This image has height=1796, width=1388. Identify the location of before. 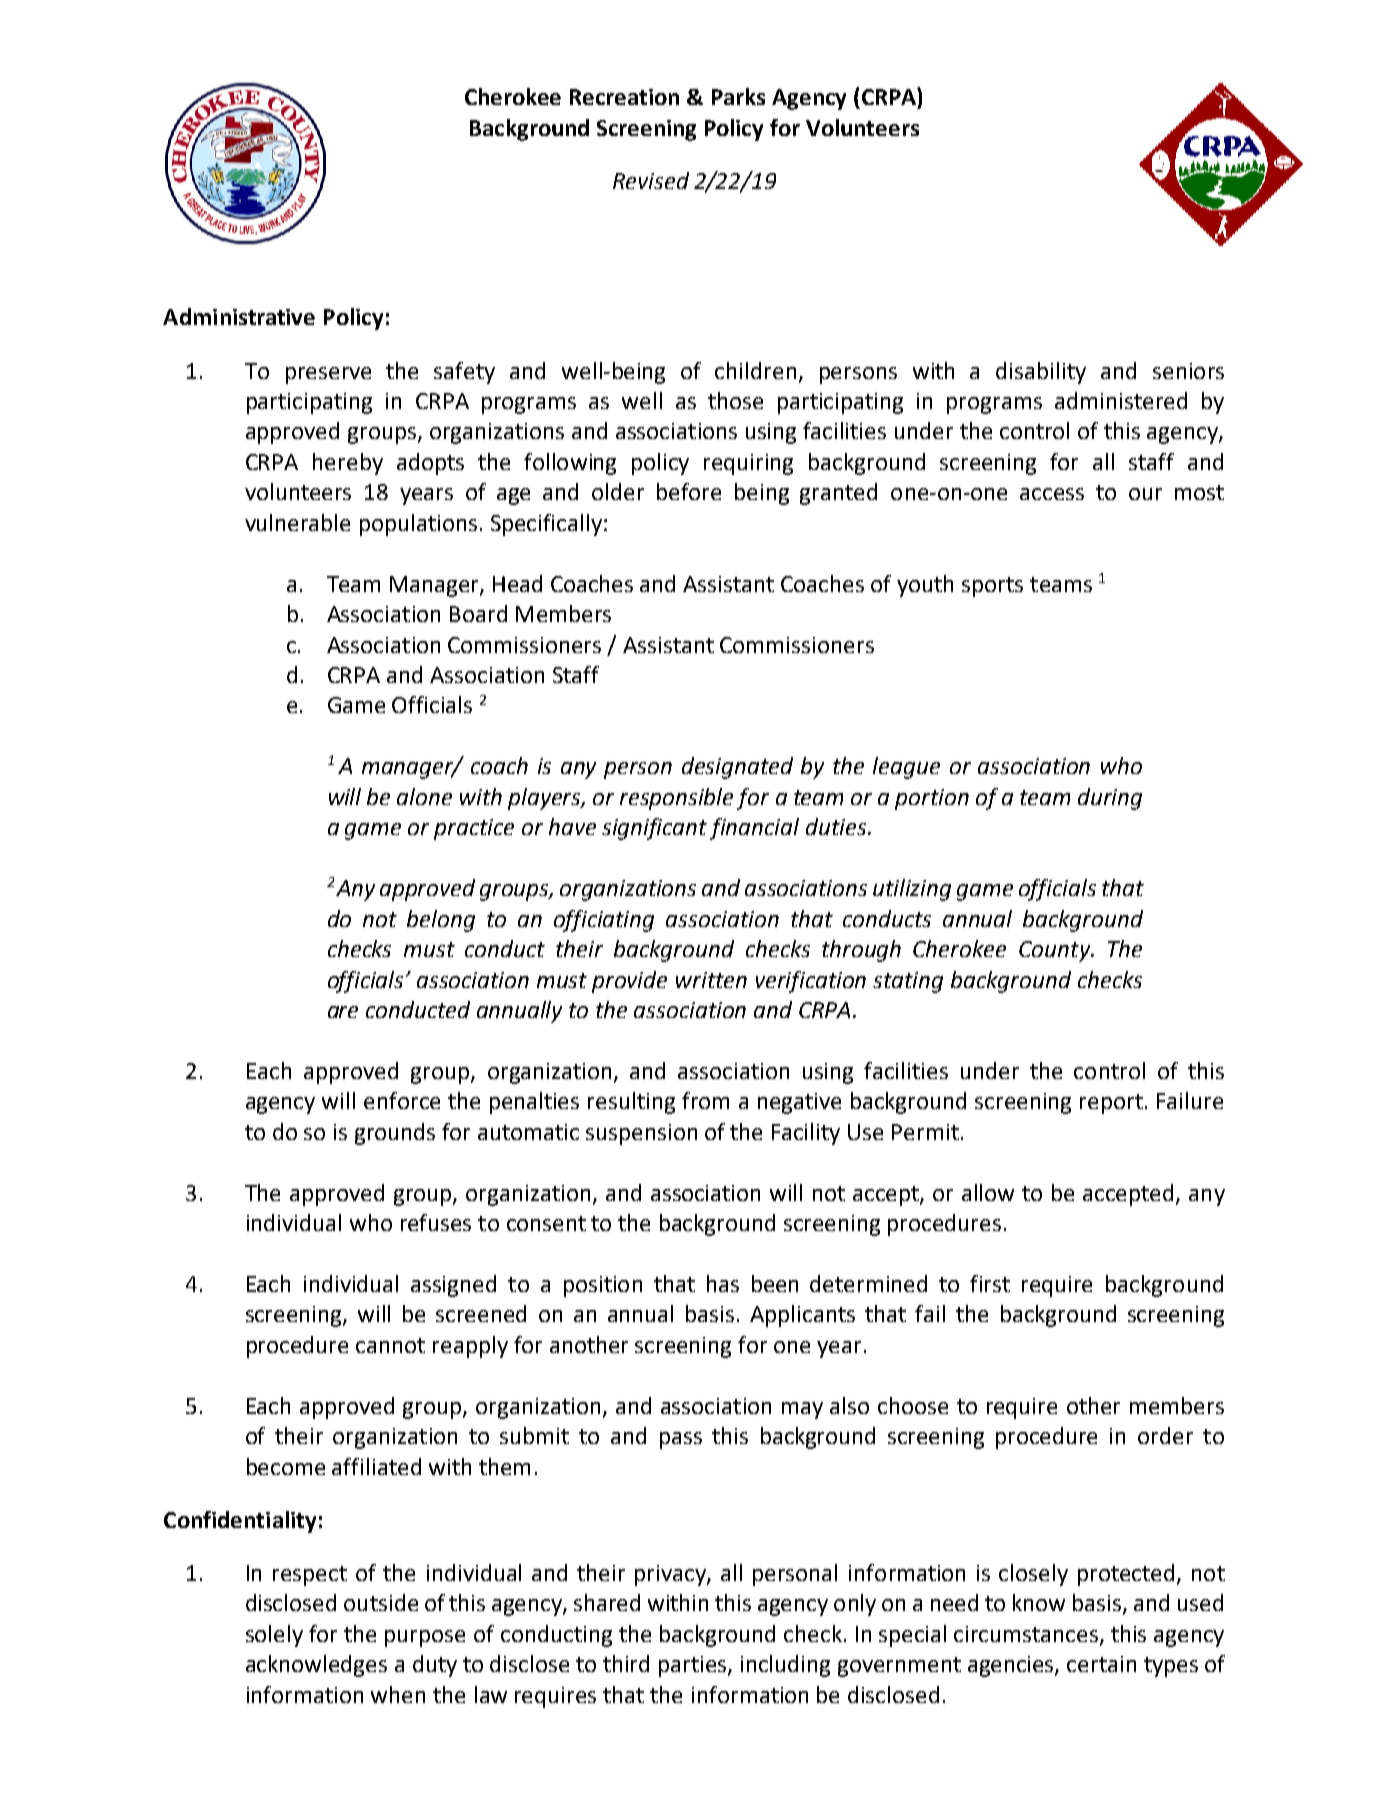
(689, 491).
